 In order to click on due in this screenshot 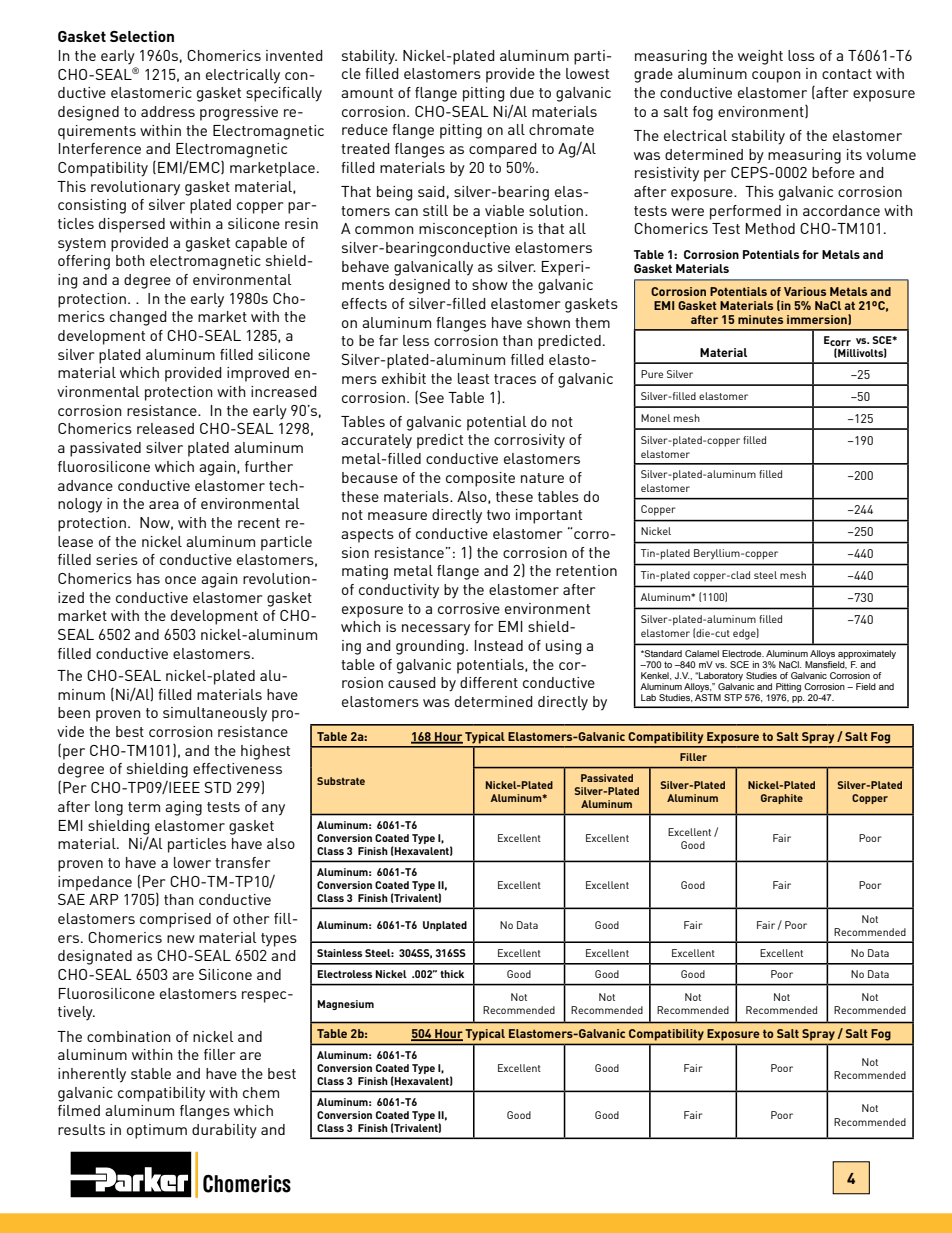, I will do `click(522, 92)`.
